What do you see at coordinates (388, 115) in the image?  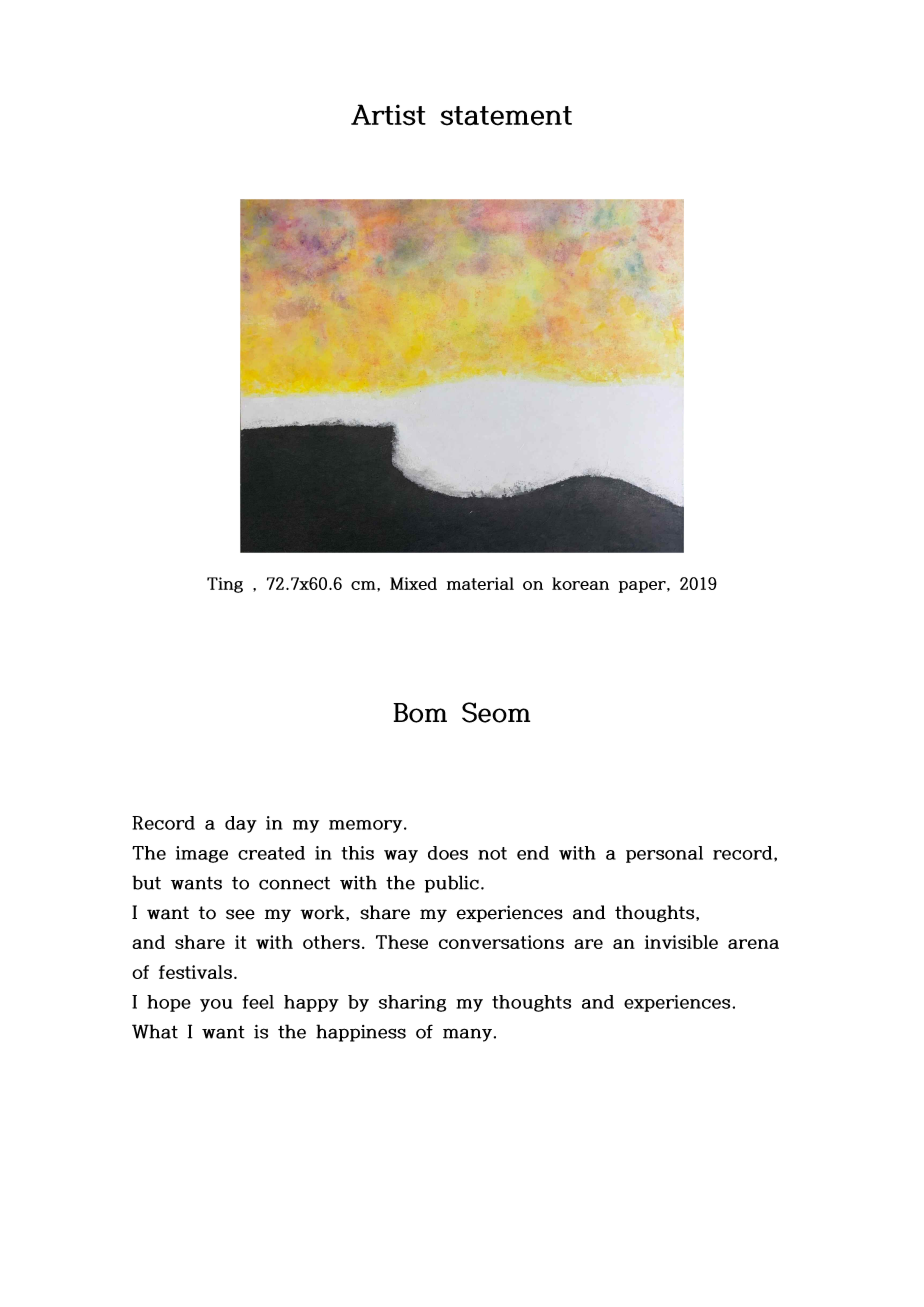 I see `Artist` at bounding box center [388, 115].
